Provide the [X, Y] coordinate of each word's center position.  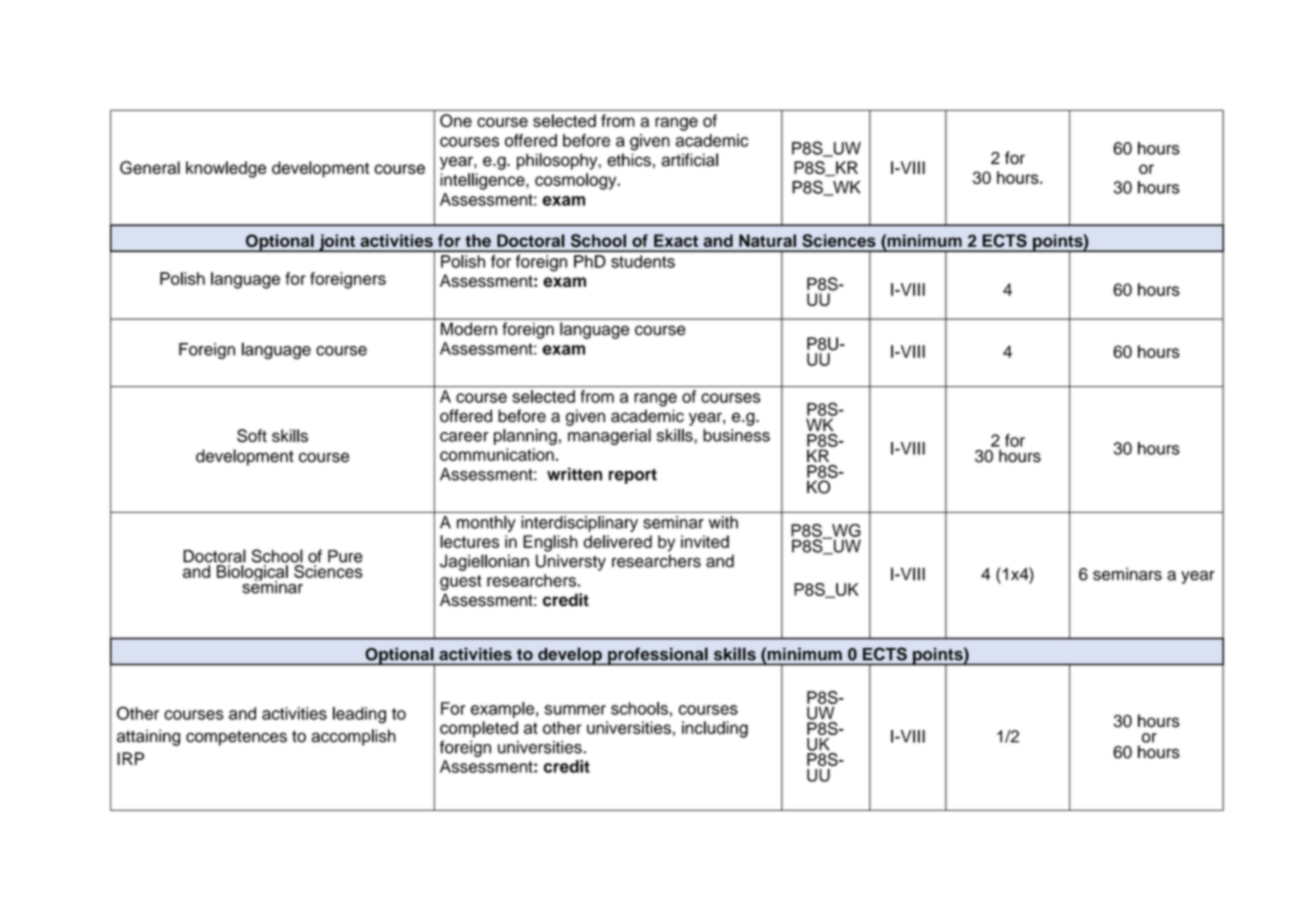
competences [236, 738]
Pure [345, 556]
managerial [609, 437]
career [464, 437]
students [643, 261]
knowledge [226, 169]
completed [479, 729]
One [456, 121]
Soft [252, 436]
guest [461, 583]
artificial [689, 160]
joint [337, 243]
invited [705, 541]
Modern [469, 329]
